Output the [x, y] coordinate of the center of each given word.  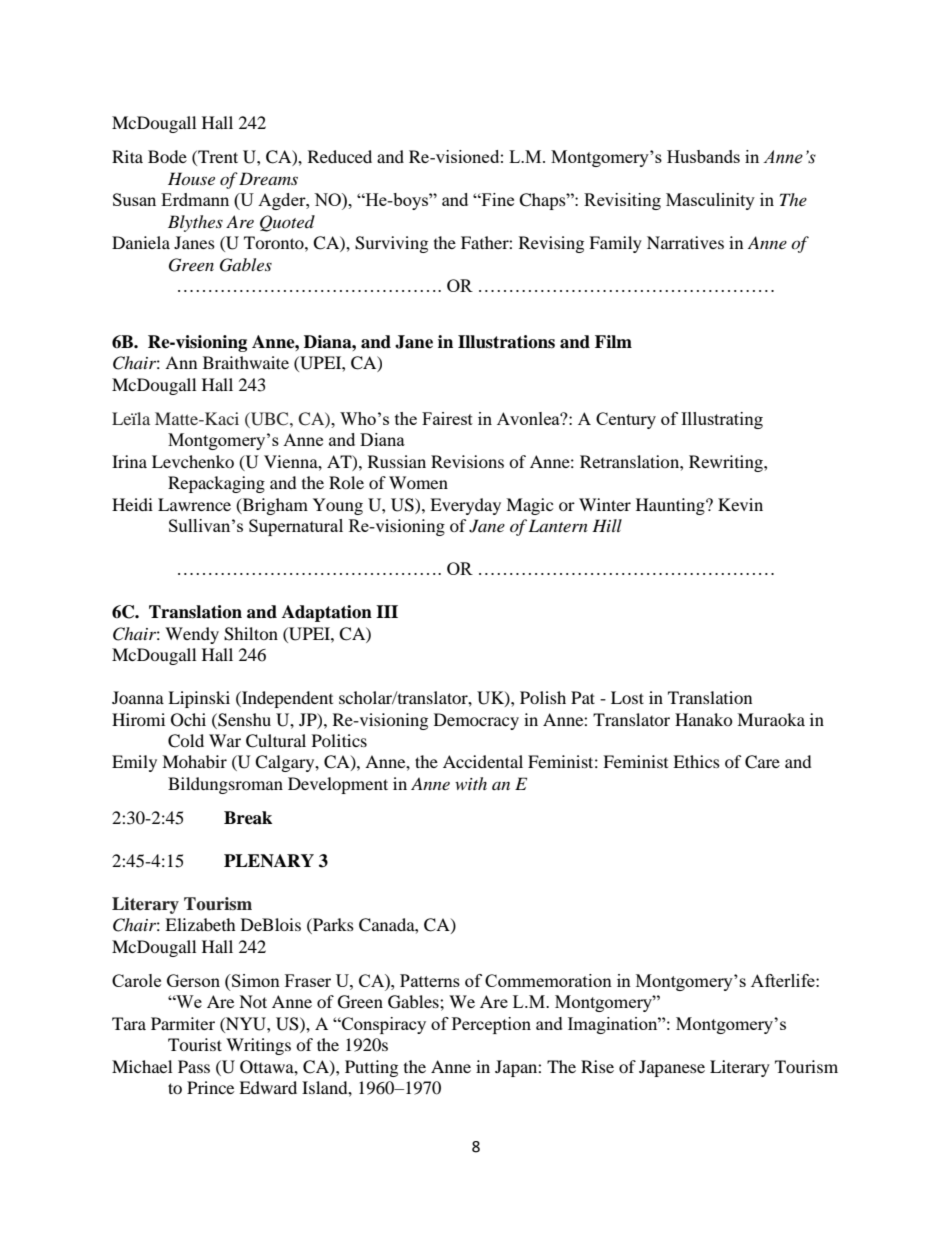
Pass [194, 1066]
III [387, 611]
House [191, 178]
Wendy [192, 635]
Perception [491, 1025]
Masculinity [710, 201]
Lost [627, 697]
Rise [597, 1066]
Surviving [391, 244]
